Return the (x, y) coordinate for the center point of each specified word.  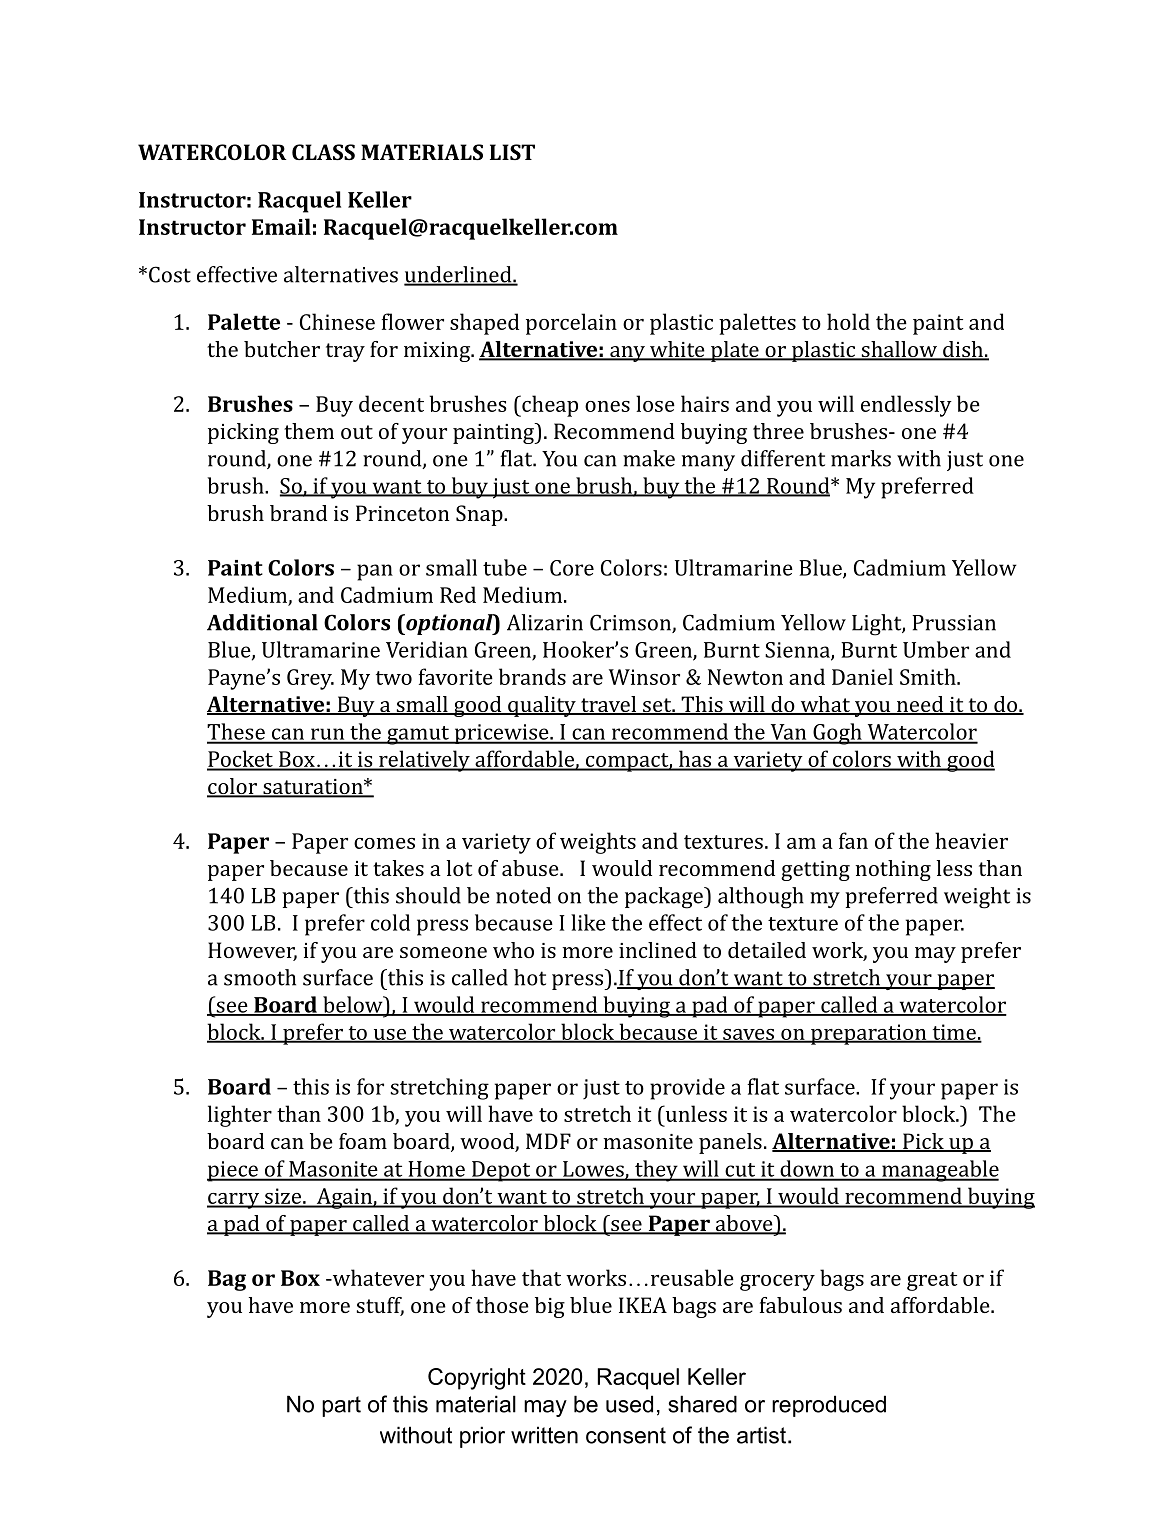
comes (384, 843)
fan (853, 840)
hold (848, 321)
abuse (531, 868)
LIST (512, 152)
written (544, 1435)
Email (281, 226)
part (341, 1406)
